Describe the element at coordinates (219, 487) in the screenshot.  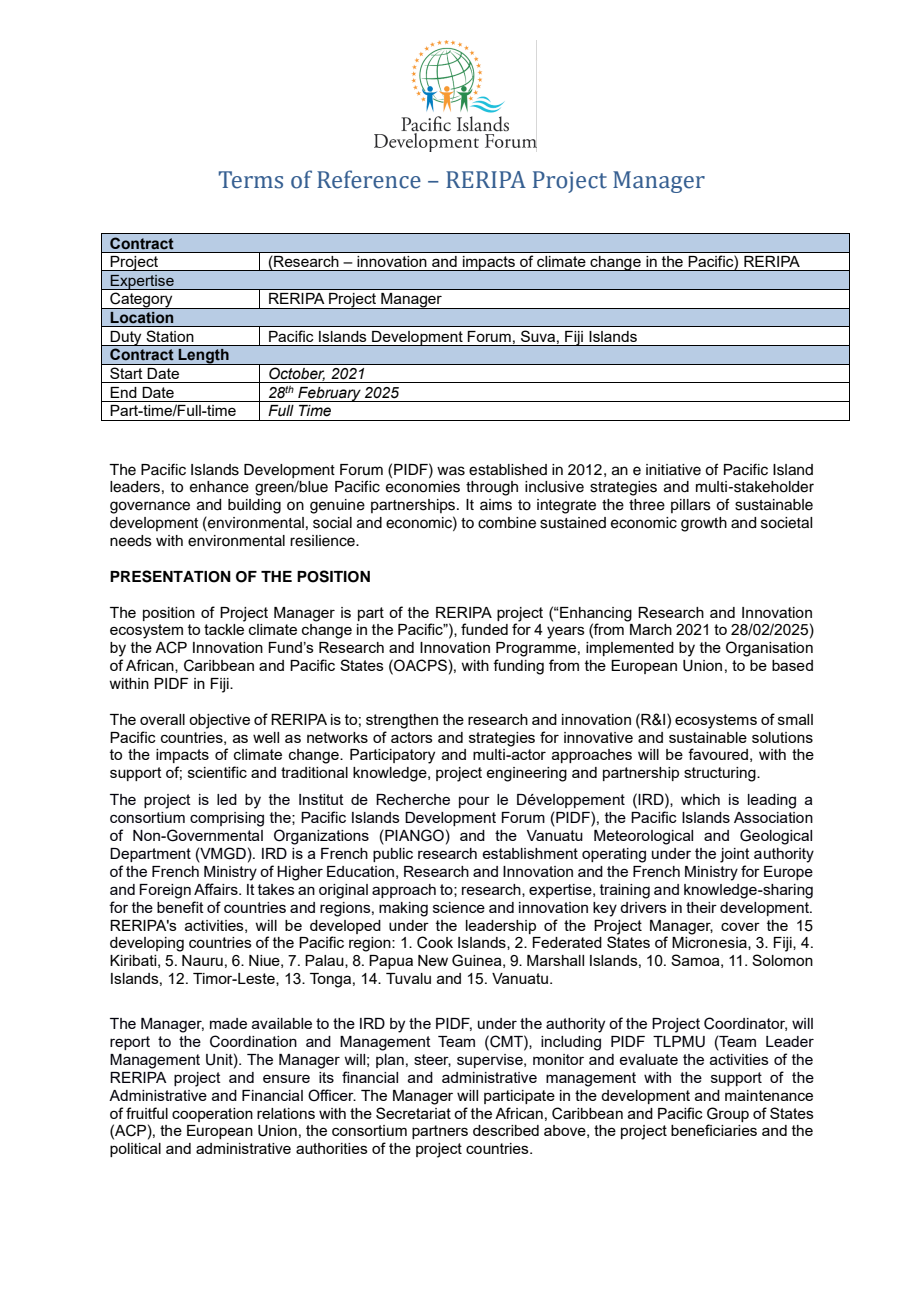
I see `enhance` at that location.
